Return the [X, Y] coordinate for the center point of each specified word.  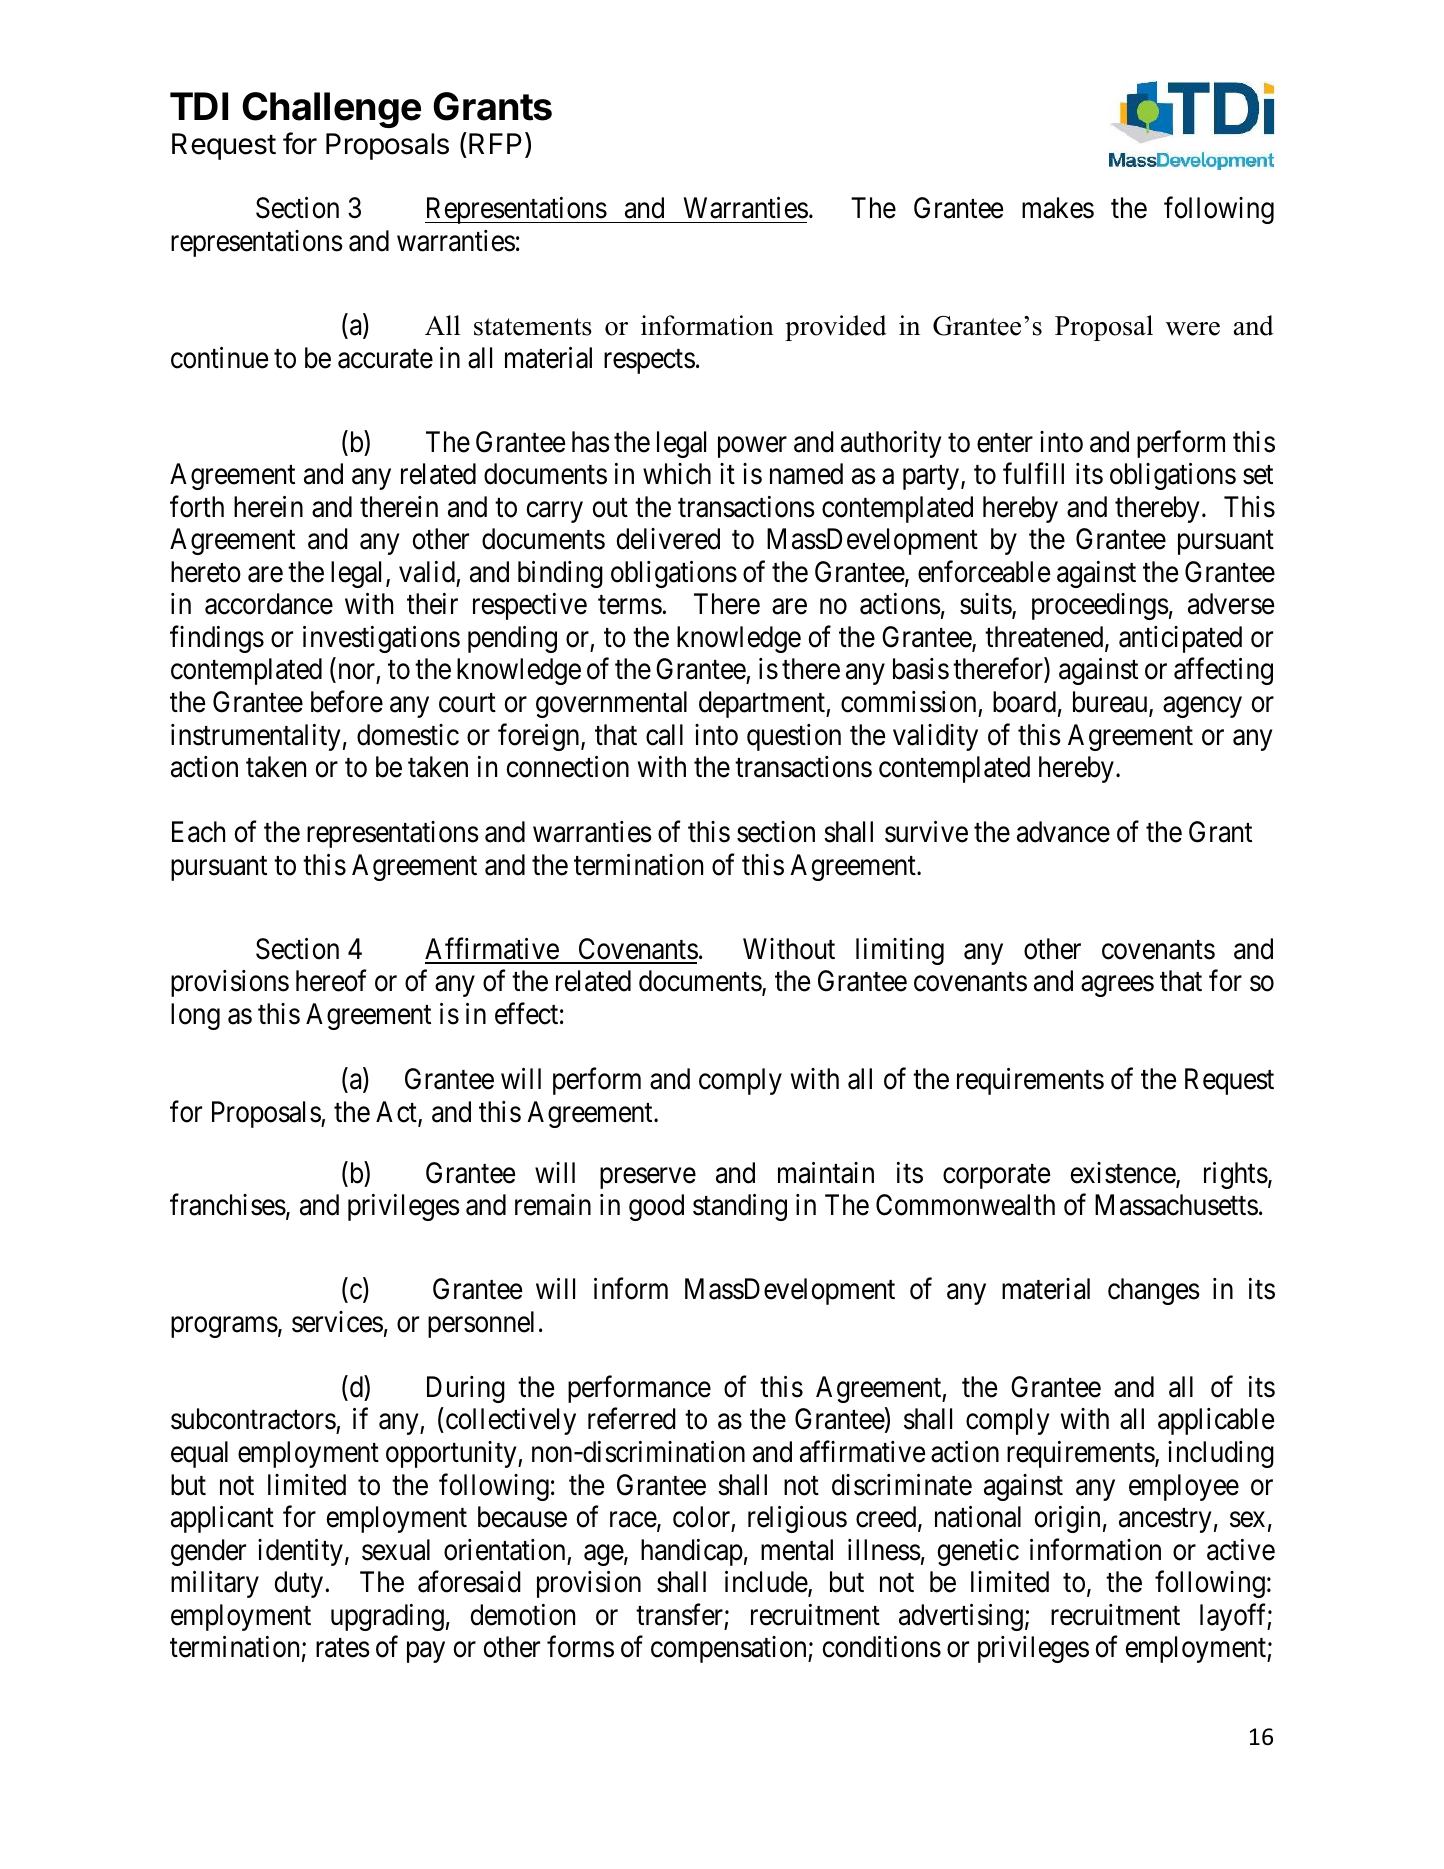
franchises [228, 1205]
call [664, 735]
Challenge [331, 110]
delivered [668, 539]
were [1193, 329]
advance [1063, 832]
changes [1154, 1291]
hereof [331, 981]
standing [740, 1207]
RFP [495, 143]
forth [197, 506]
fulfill [1033, 473]
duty [299, 1584]
